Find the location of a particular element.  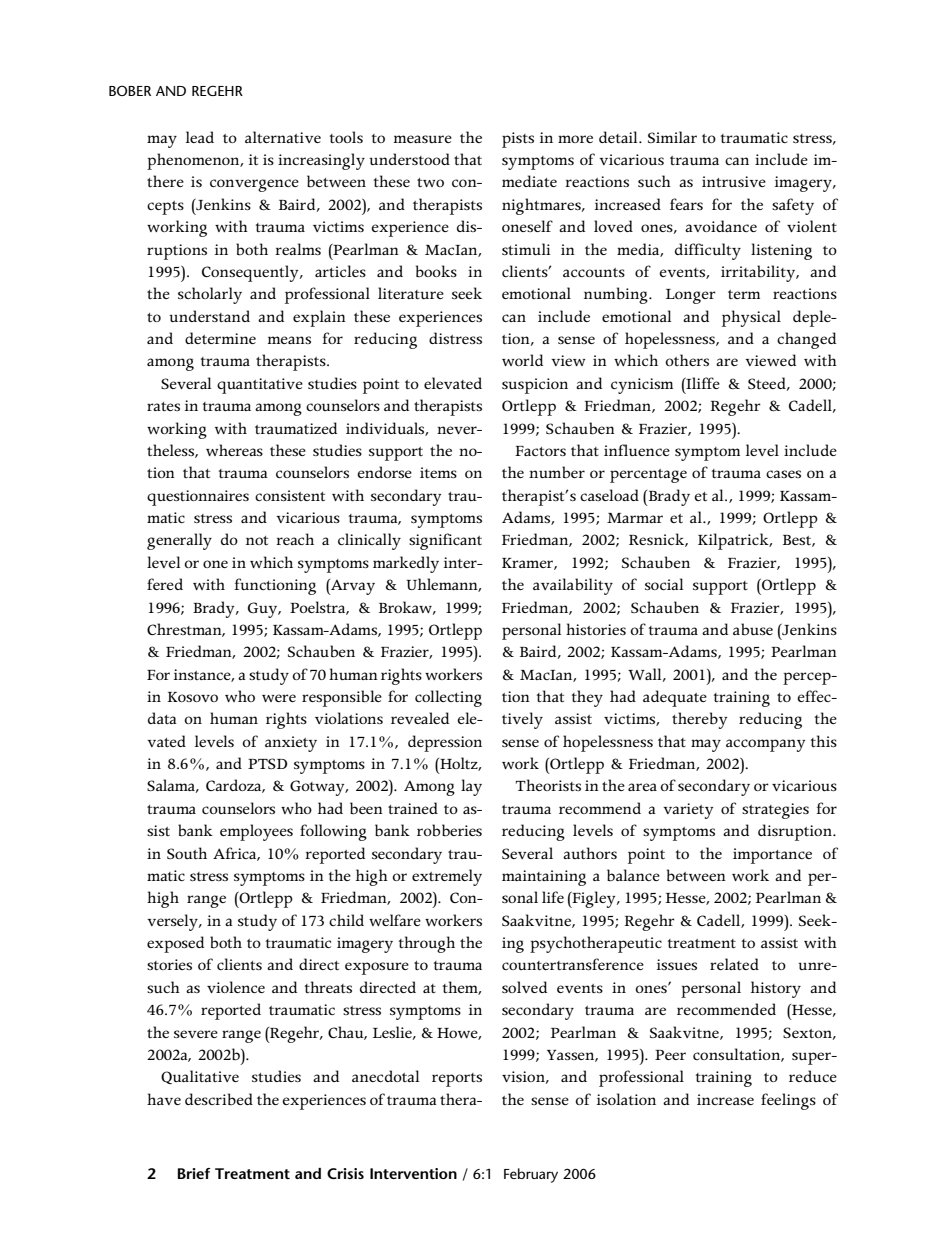

cases is located at coordinates (783, 474).
